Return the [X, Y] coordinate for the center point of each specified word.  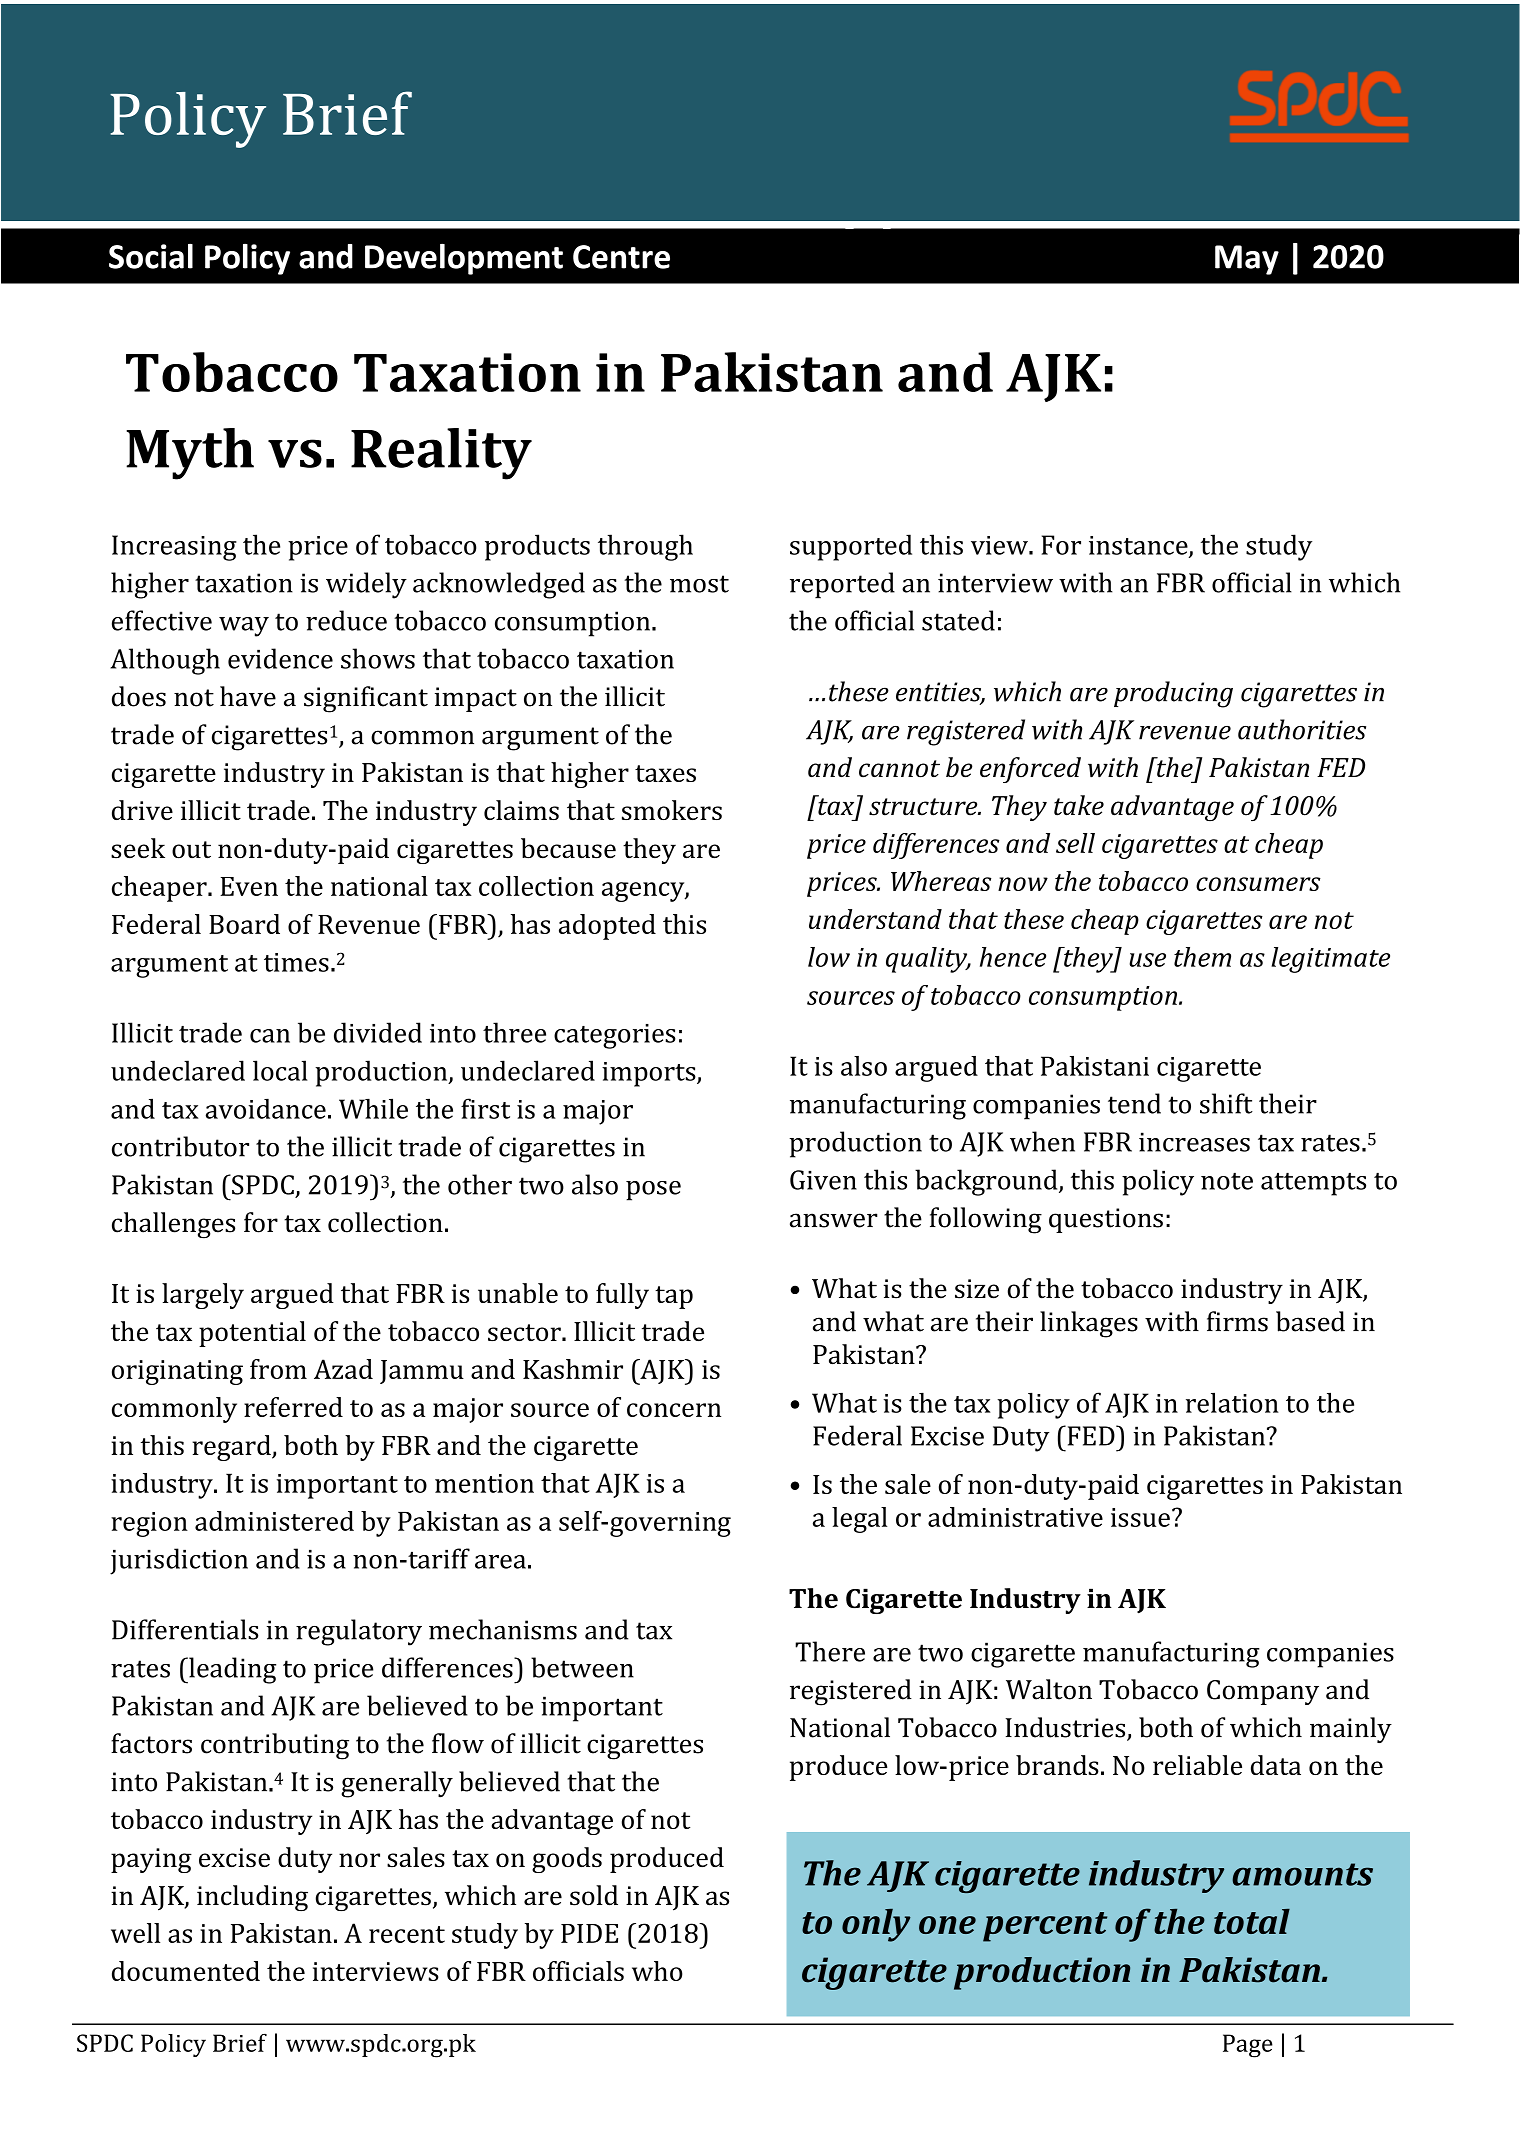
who [657, 1971]
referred [293, 1407]
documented [186, 1971]
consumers [1258, 884]
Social [151, 256]
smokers [672, 810]
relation [1232, 1402]
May [1247, 260]
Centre [621, 257]
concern [674, 1410]
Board [244, 924]
